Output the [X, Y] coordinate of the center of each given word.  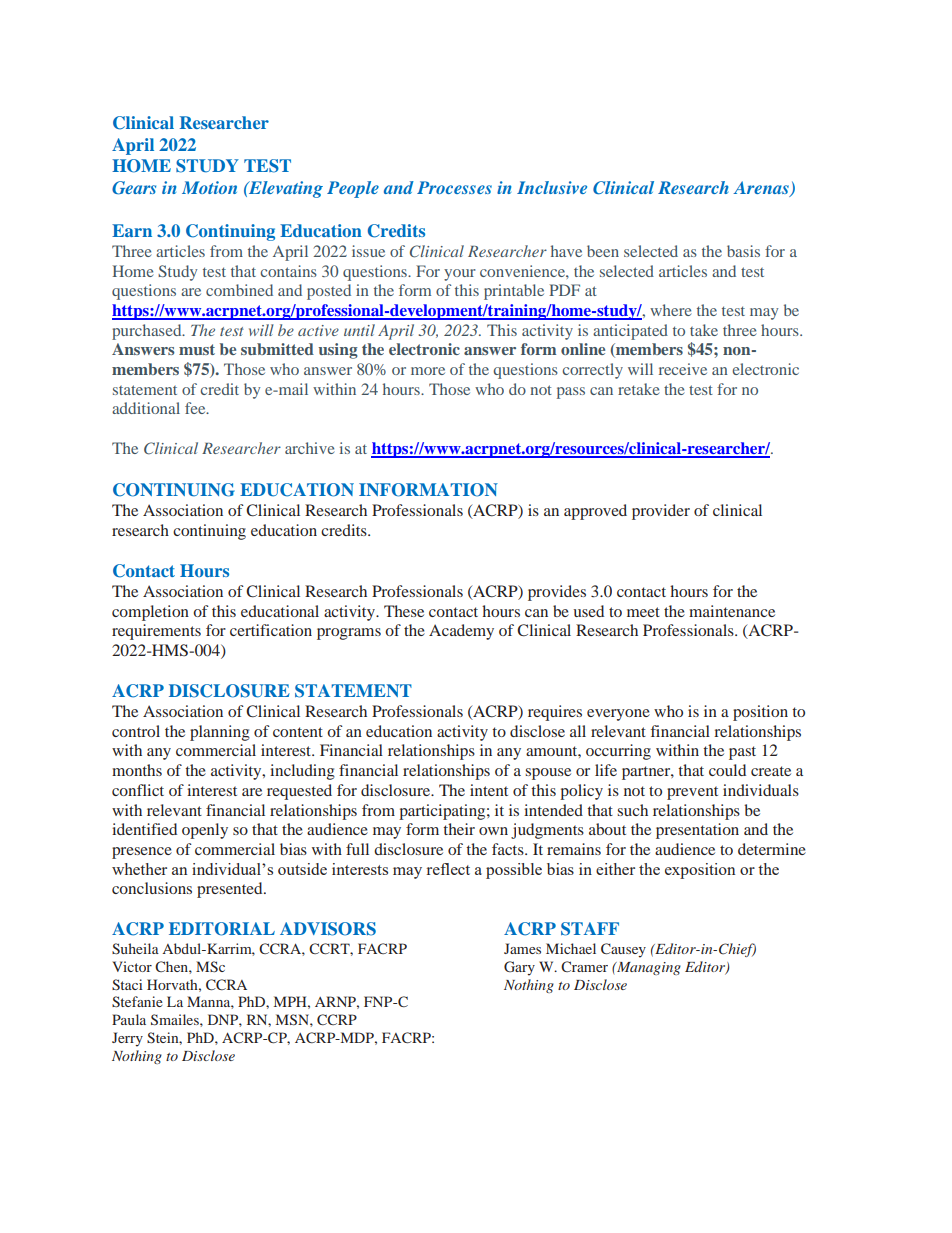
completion [150, 613]
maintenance [732, 611]
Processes [454, 187]
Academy [461, 632]
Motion [209, 187]
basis [743, 251]
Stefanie [137, 1002]
